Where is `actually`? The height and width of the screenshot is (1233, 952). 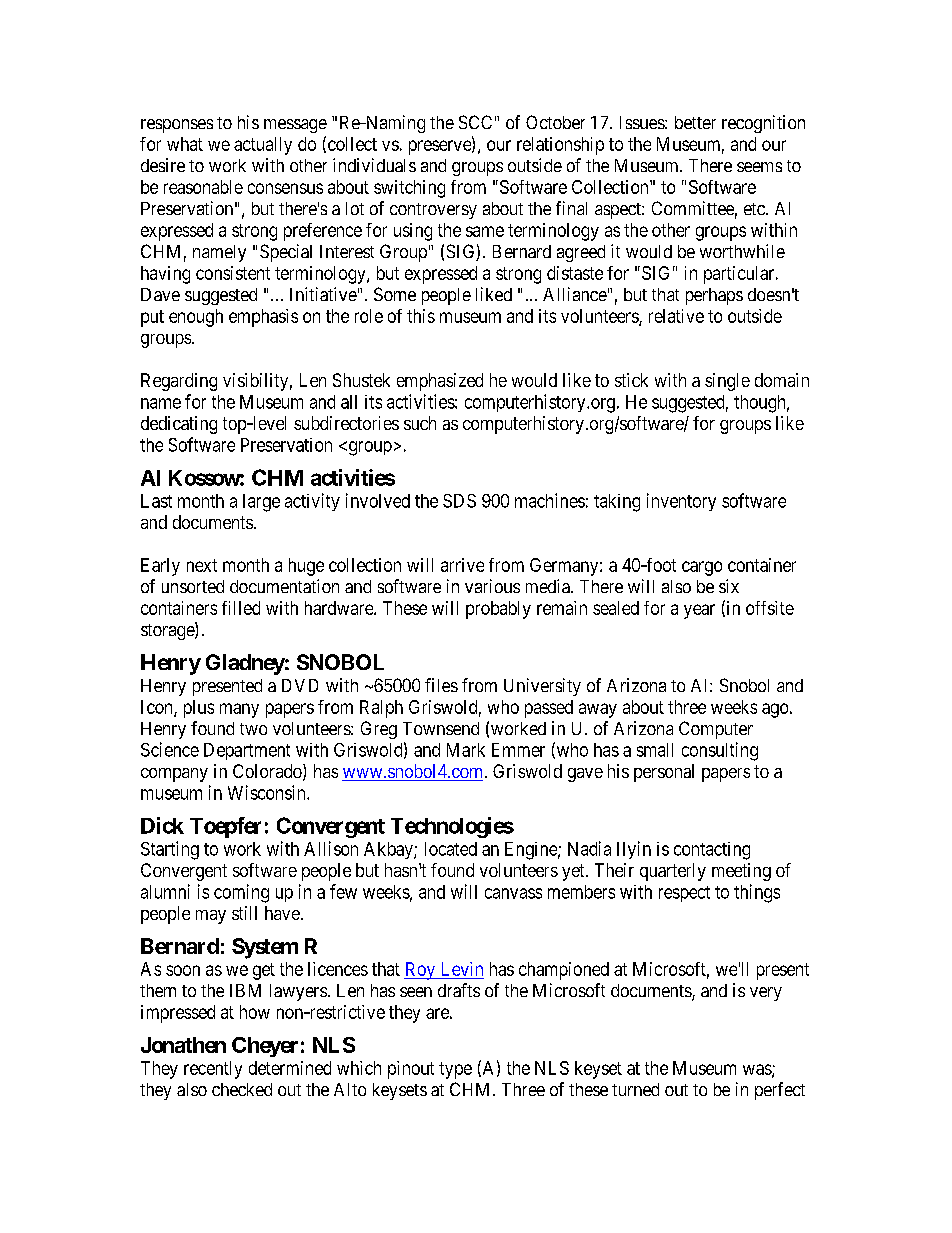
actually is located at coordinates (263, 146).
